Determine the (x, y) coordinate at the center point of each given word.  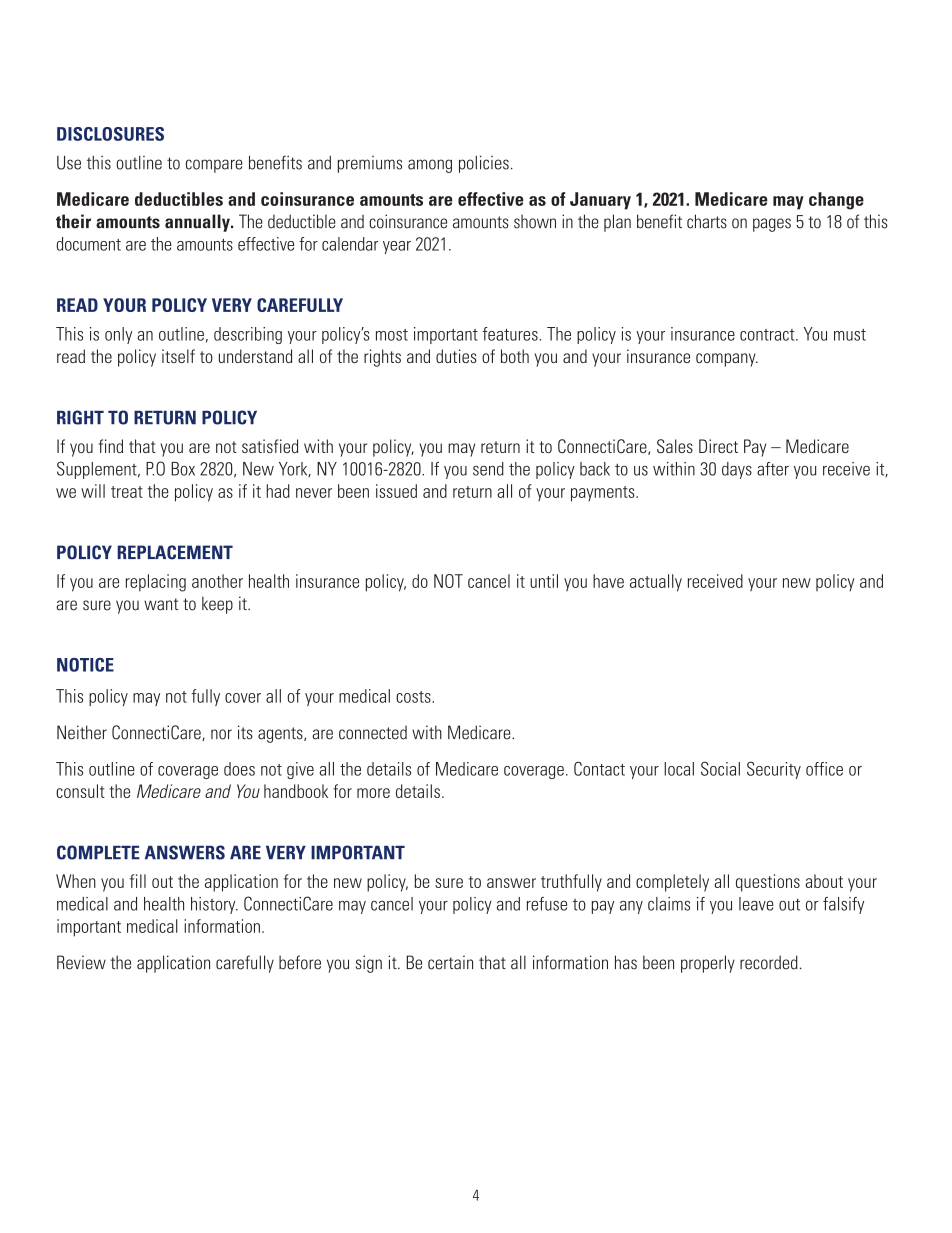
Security (774, 770)
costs (414, 697)
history (214, 905)
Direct (718, 446)
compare (214, 166)
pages (772, 225)
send (488, 469)
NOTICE (85, 665)
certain (450, 962)
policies (484, 164)
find (111, 446)
